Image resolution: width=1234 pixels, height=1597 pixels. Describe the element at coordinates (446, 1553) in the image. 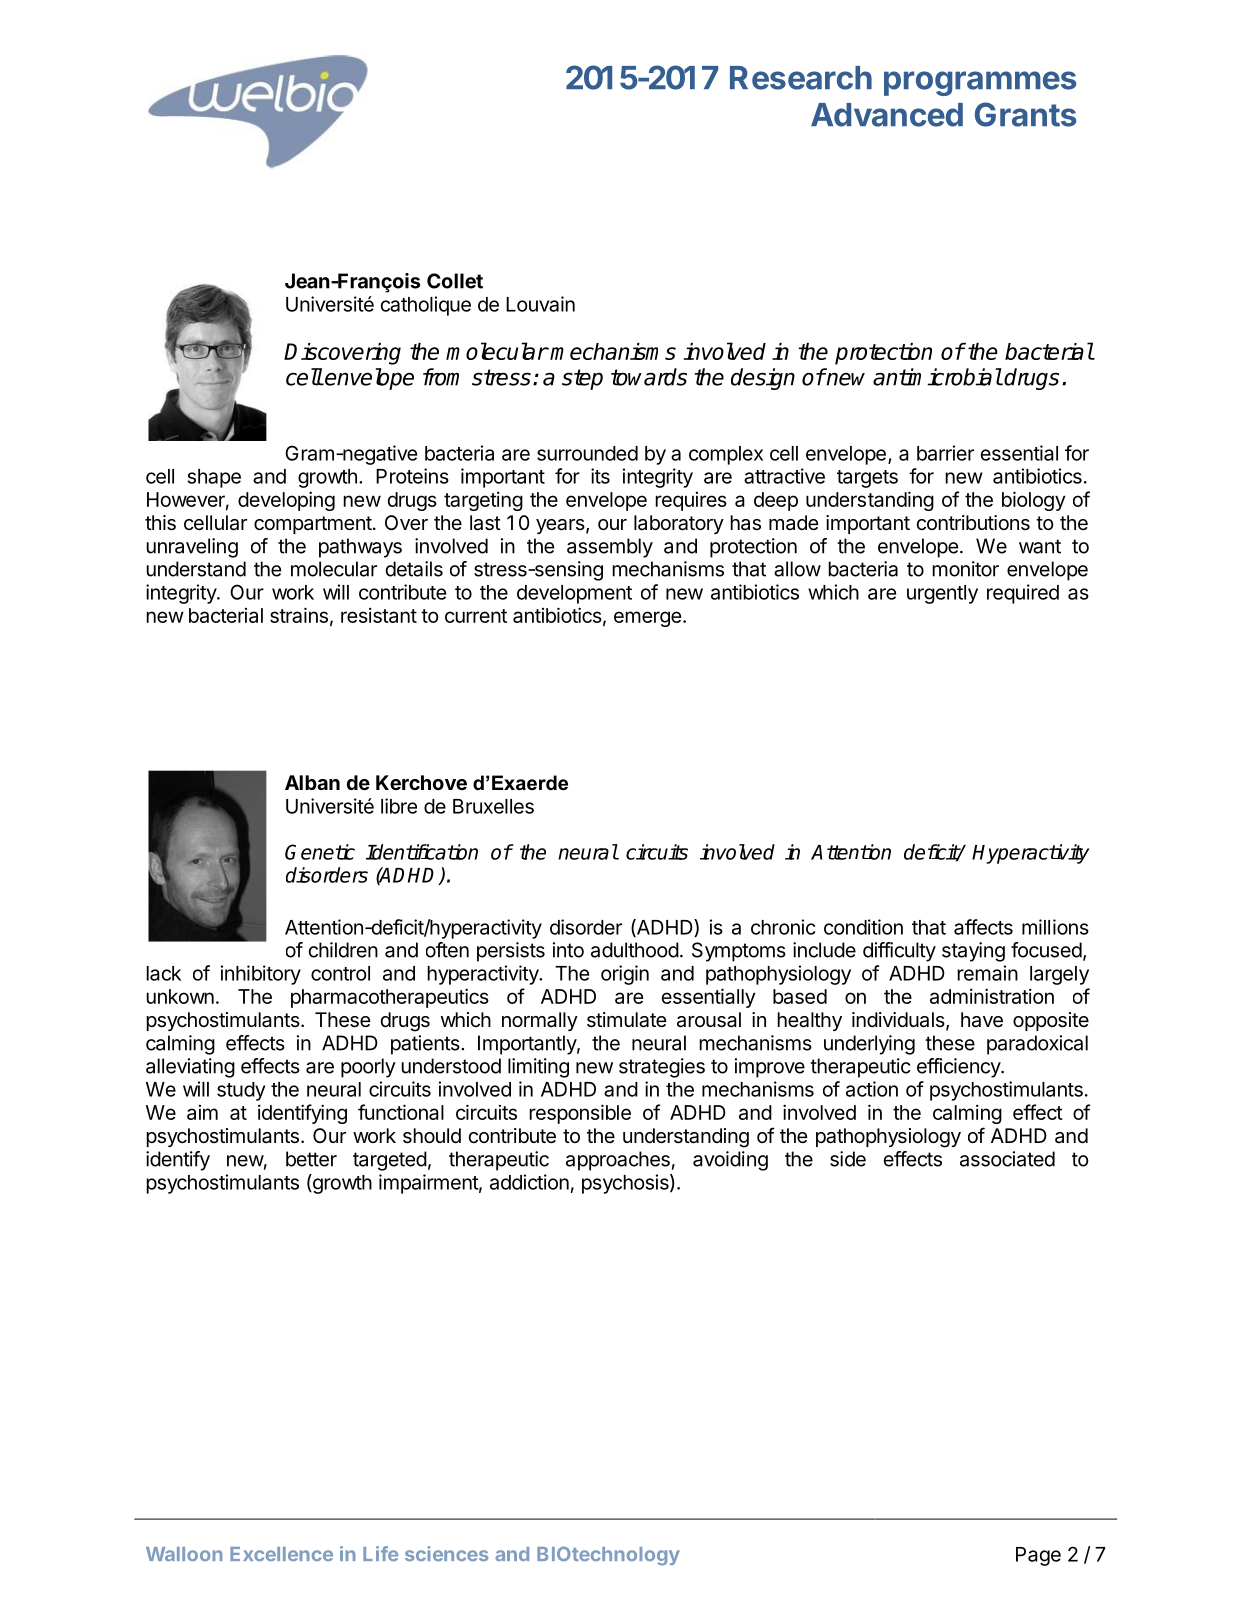

I see `sciences` at that location.
